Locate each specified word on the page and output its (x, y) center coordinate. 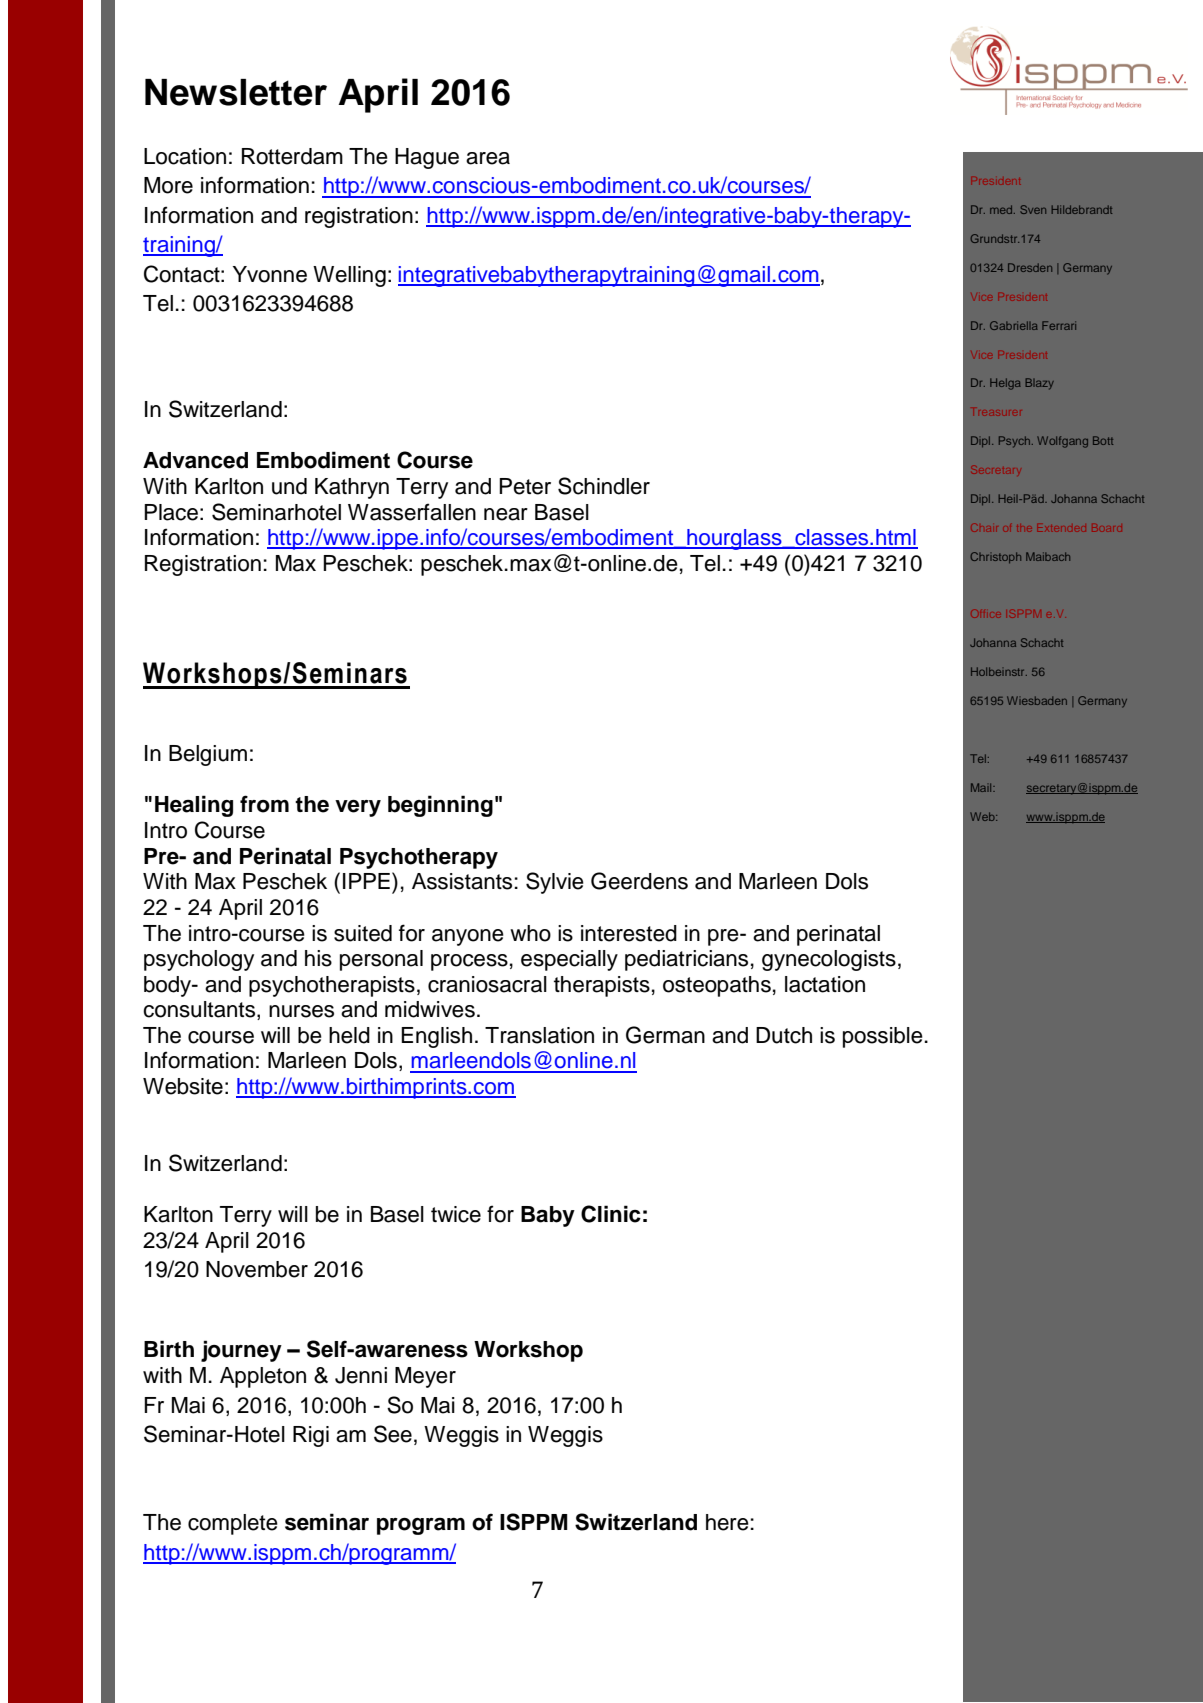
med (1002, 209)
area (488, 158)
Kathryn (352, 488)
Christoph (995, 557)
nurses (301, 1011)
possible (883, 1037)
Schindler (604, 486)
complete (233, 1524)
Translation (539, 1035)
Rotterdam (292, 156)
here (727, 1522)
